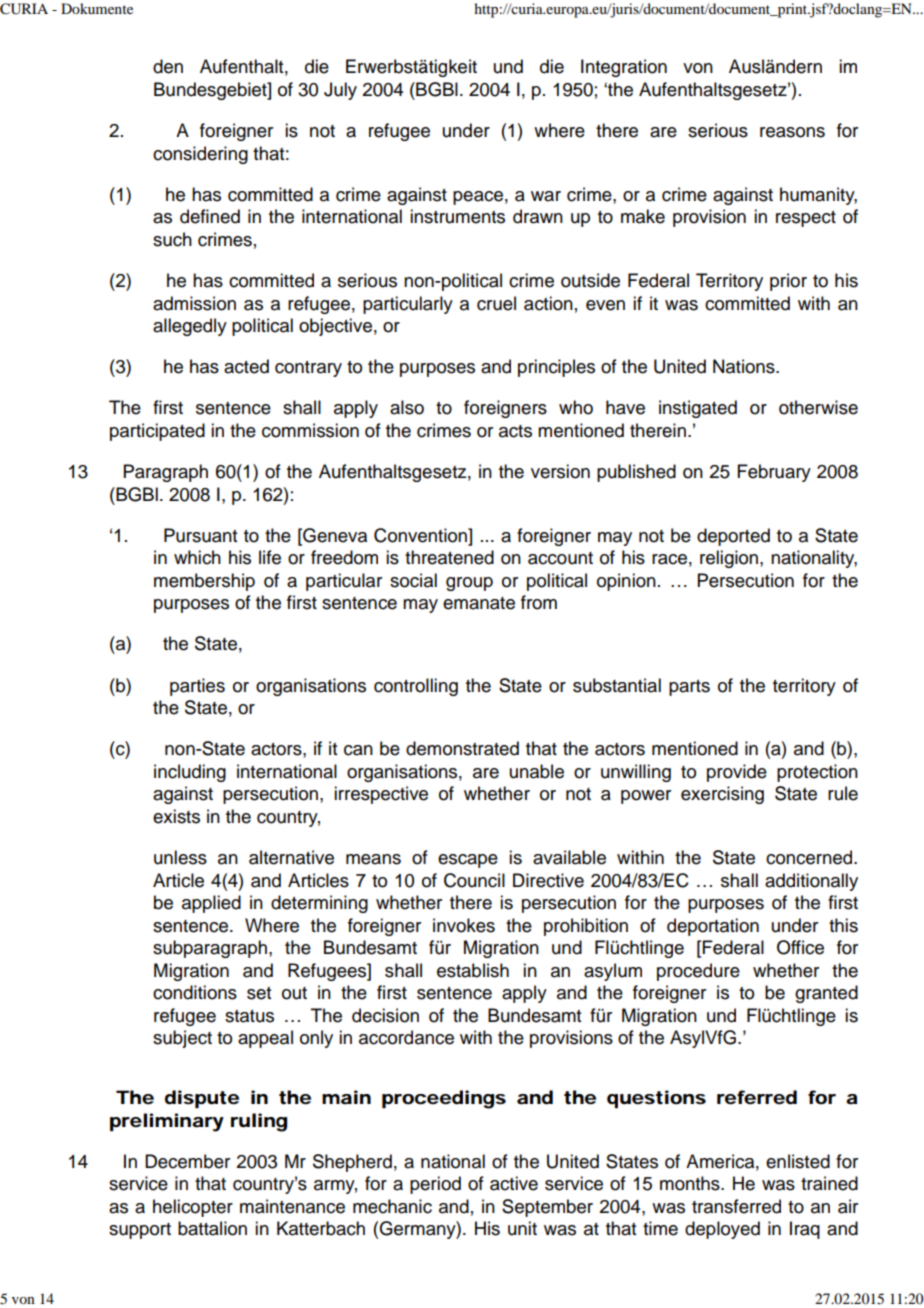  I want to click on considering, so click(200, 155).
